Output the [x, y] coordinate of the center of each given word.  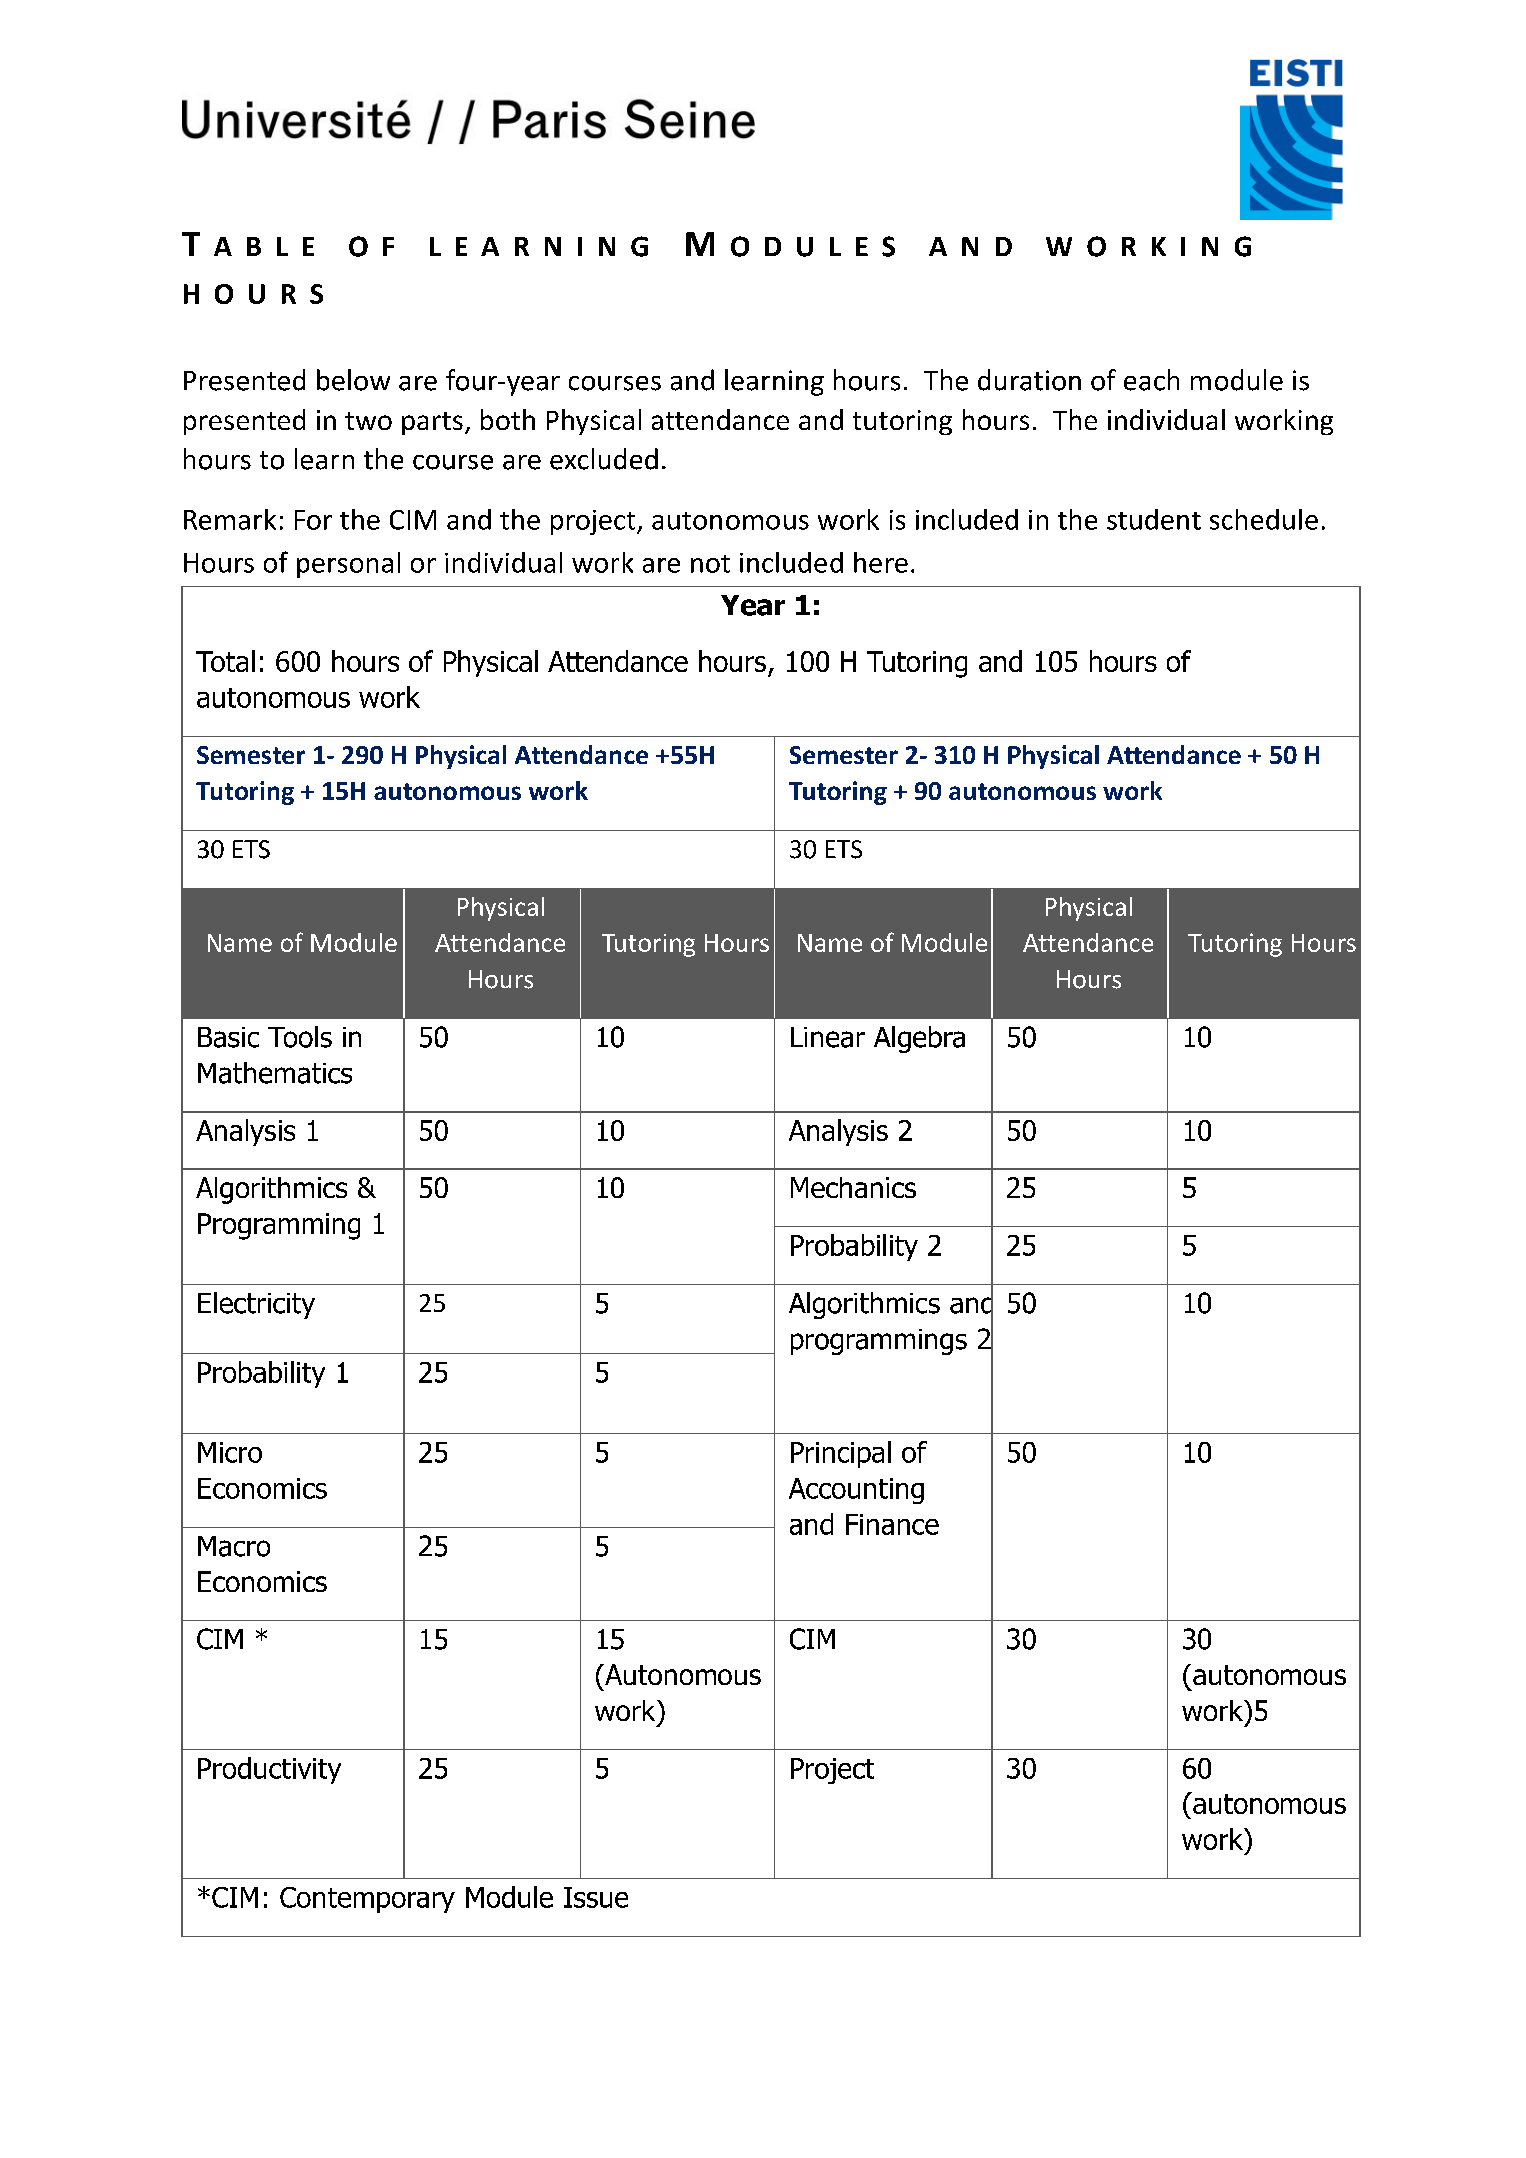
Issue [596, 1897]
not [710, 564]
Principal [841, 1454]
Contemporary [367, 1900]
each [1151, 380]
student [1154, 519]
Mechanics [853, 1187]
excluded [604, 459]
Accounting [856, 1491]
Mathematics [275, 1073]
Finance [892, 1524]
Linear [828, 1037]
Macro [234, 1546]
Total [225, 661]
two [368, 421]
